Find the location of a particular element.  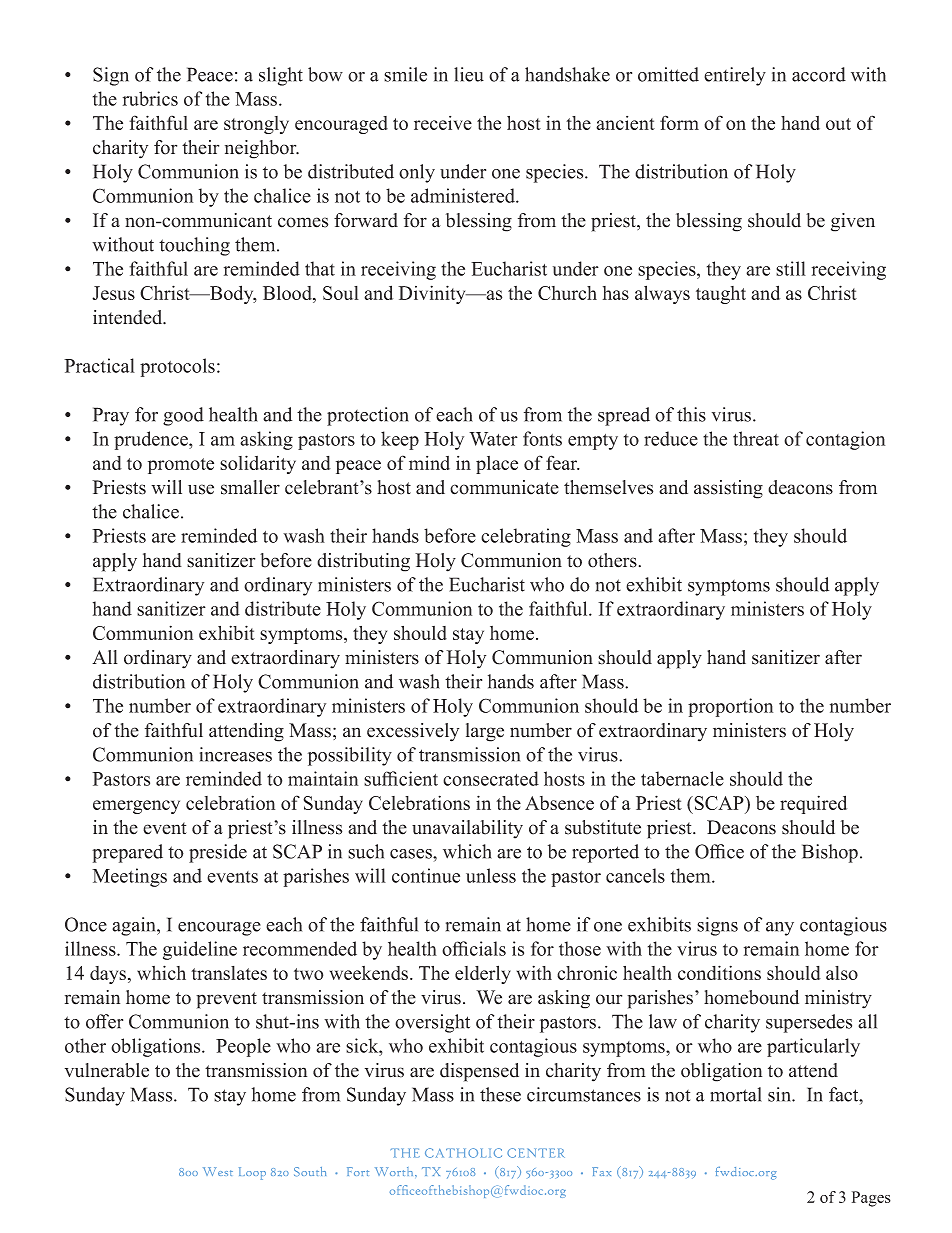

protocols is located at coordinates (177, 367).
